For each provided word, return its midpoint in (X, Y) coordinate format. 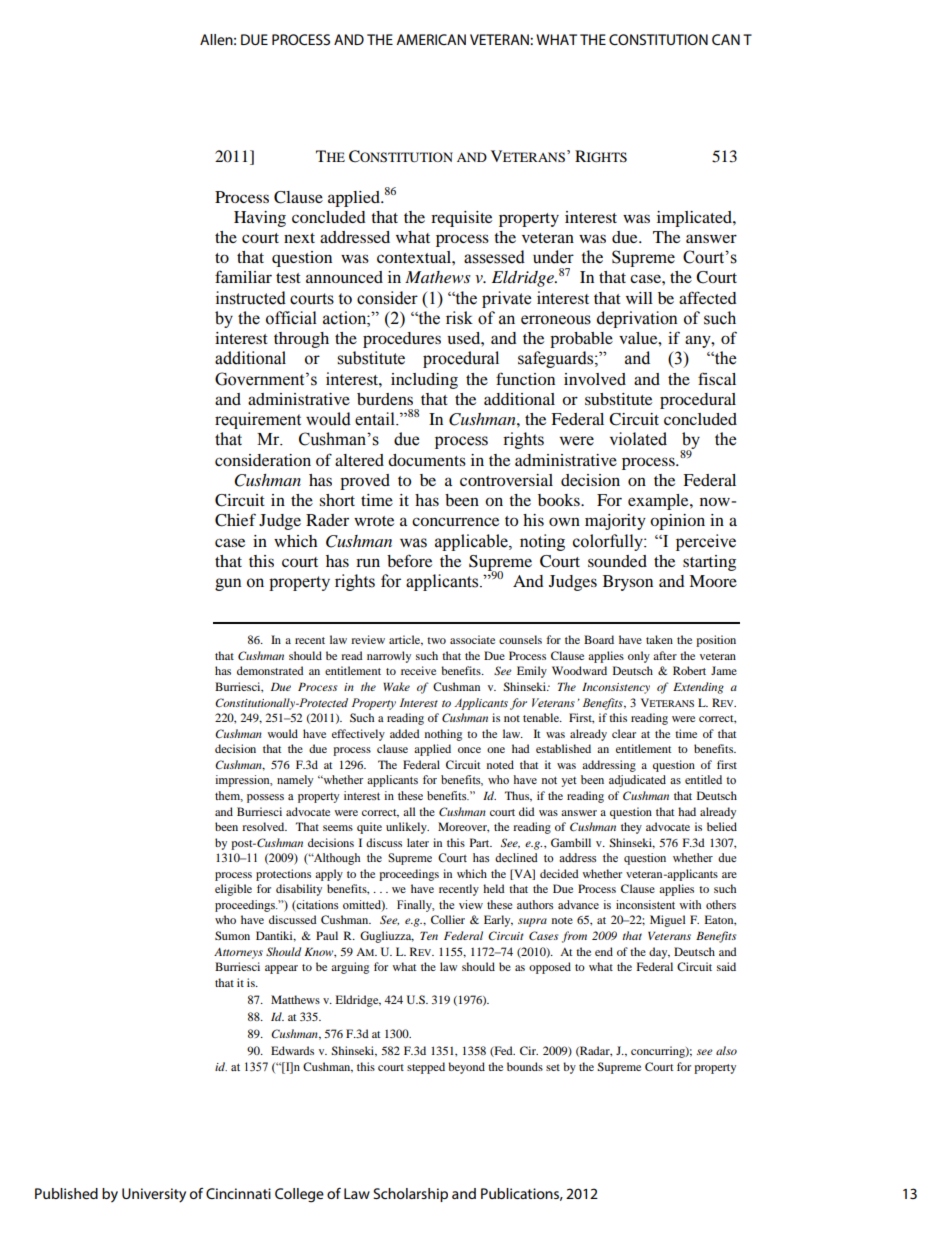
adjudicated (637, 781)
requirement (258, 420)
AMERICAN (431, 39)
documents (427, 460)
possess (265, 798)
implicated (695, 219)
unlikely (407, 828)
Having (260, 219)
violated (638, 439)
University (154, 1195)
